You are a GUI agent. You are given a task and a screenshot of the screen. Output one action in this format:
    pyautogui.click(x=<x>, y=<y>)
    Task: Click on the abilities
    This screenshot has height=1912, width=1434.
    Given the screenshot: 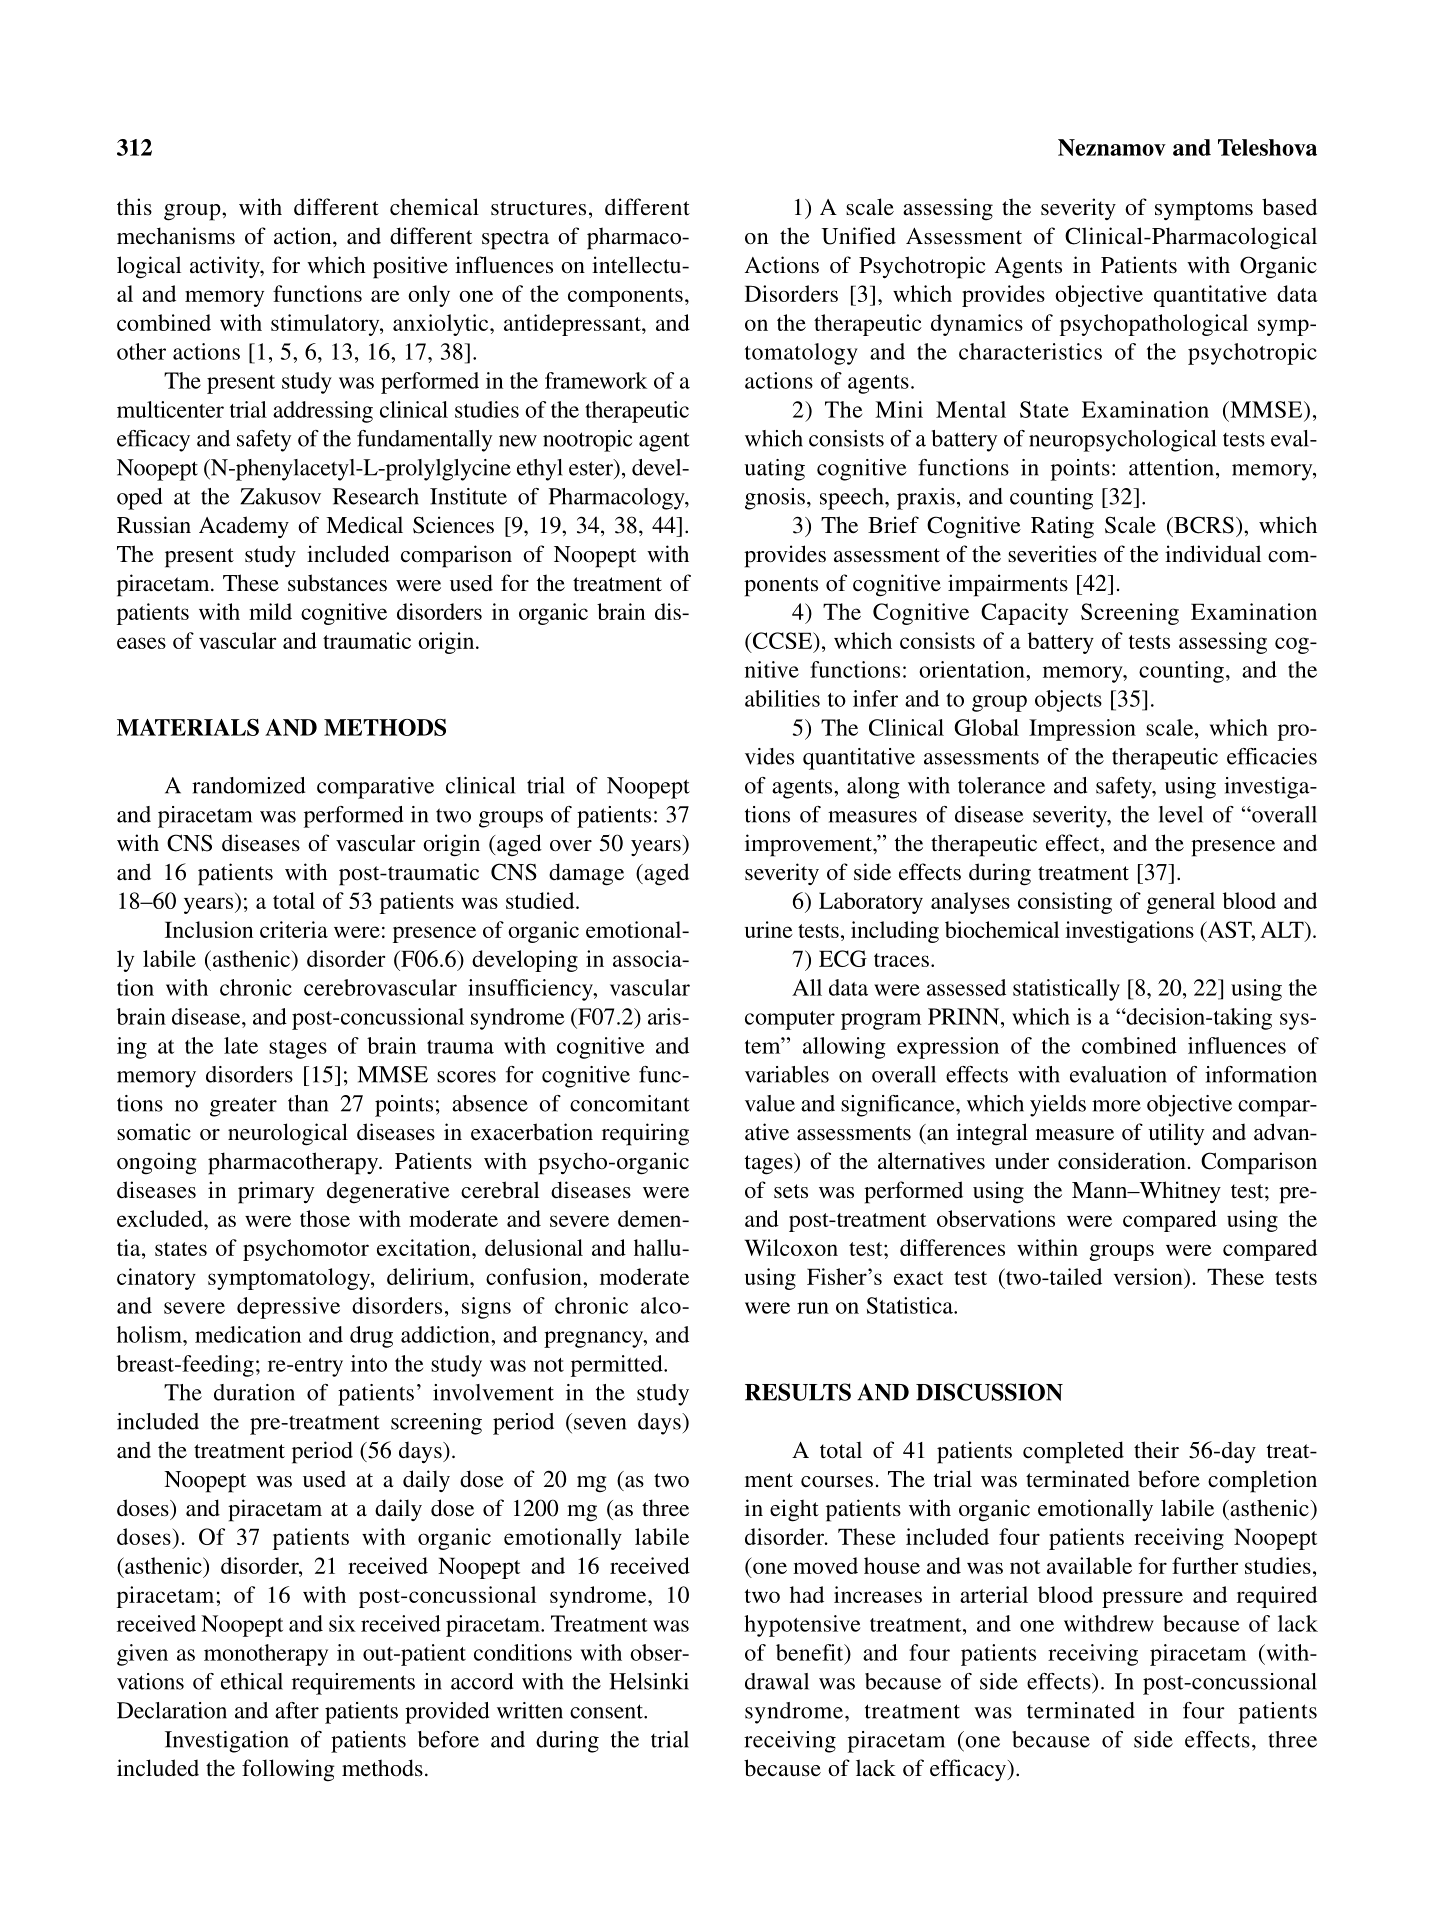 What is the action you would take?
    pyautogui.click(x=782, y=698)
